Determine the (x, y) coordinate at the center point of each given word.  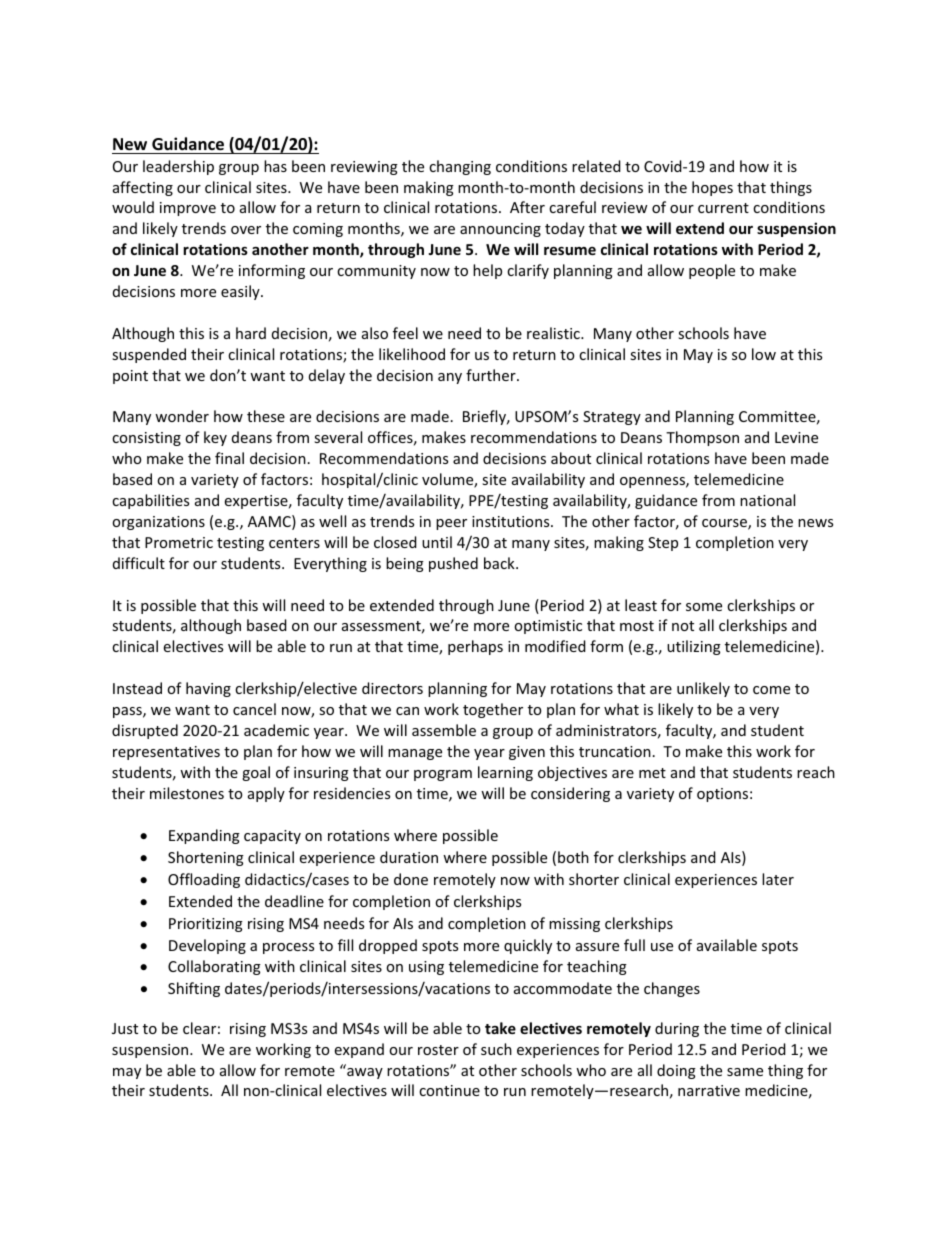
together (493, 710)
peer (451, 524)
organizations (158, 523)
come (771, 690)
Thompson (702, 438)
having (208, 689)
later (778, 879)
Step (663, 544)
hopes (712, 188)
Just (125, 1028)
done (411, 879)
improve (188, 209)
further (492, 375)
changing (460, 167)
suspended (149, 355)
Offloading (204, 880)
